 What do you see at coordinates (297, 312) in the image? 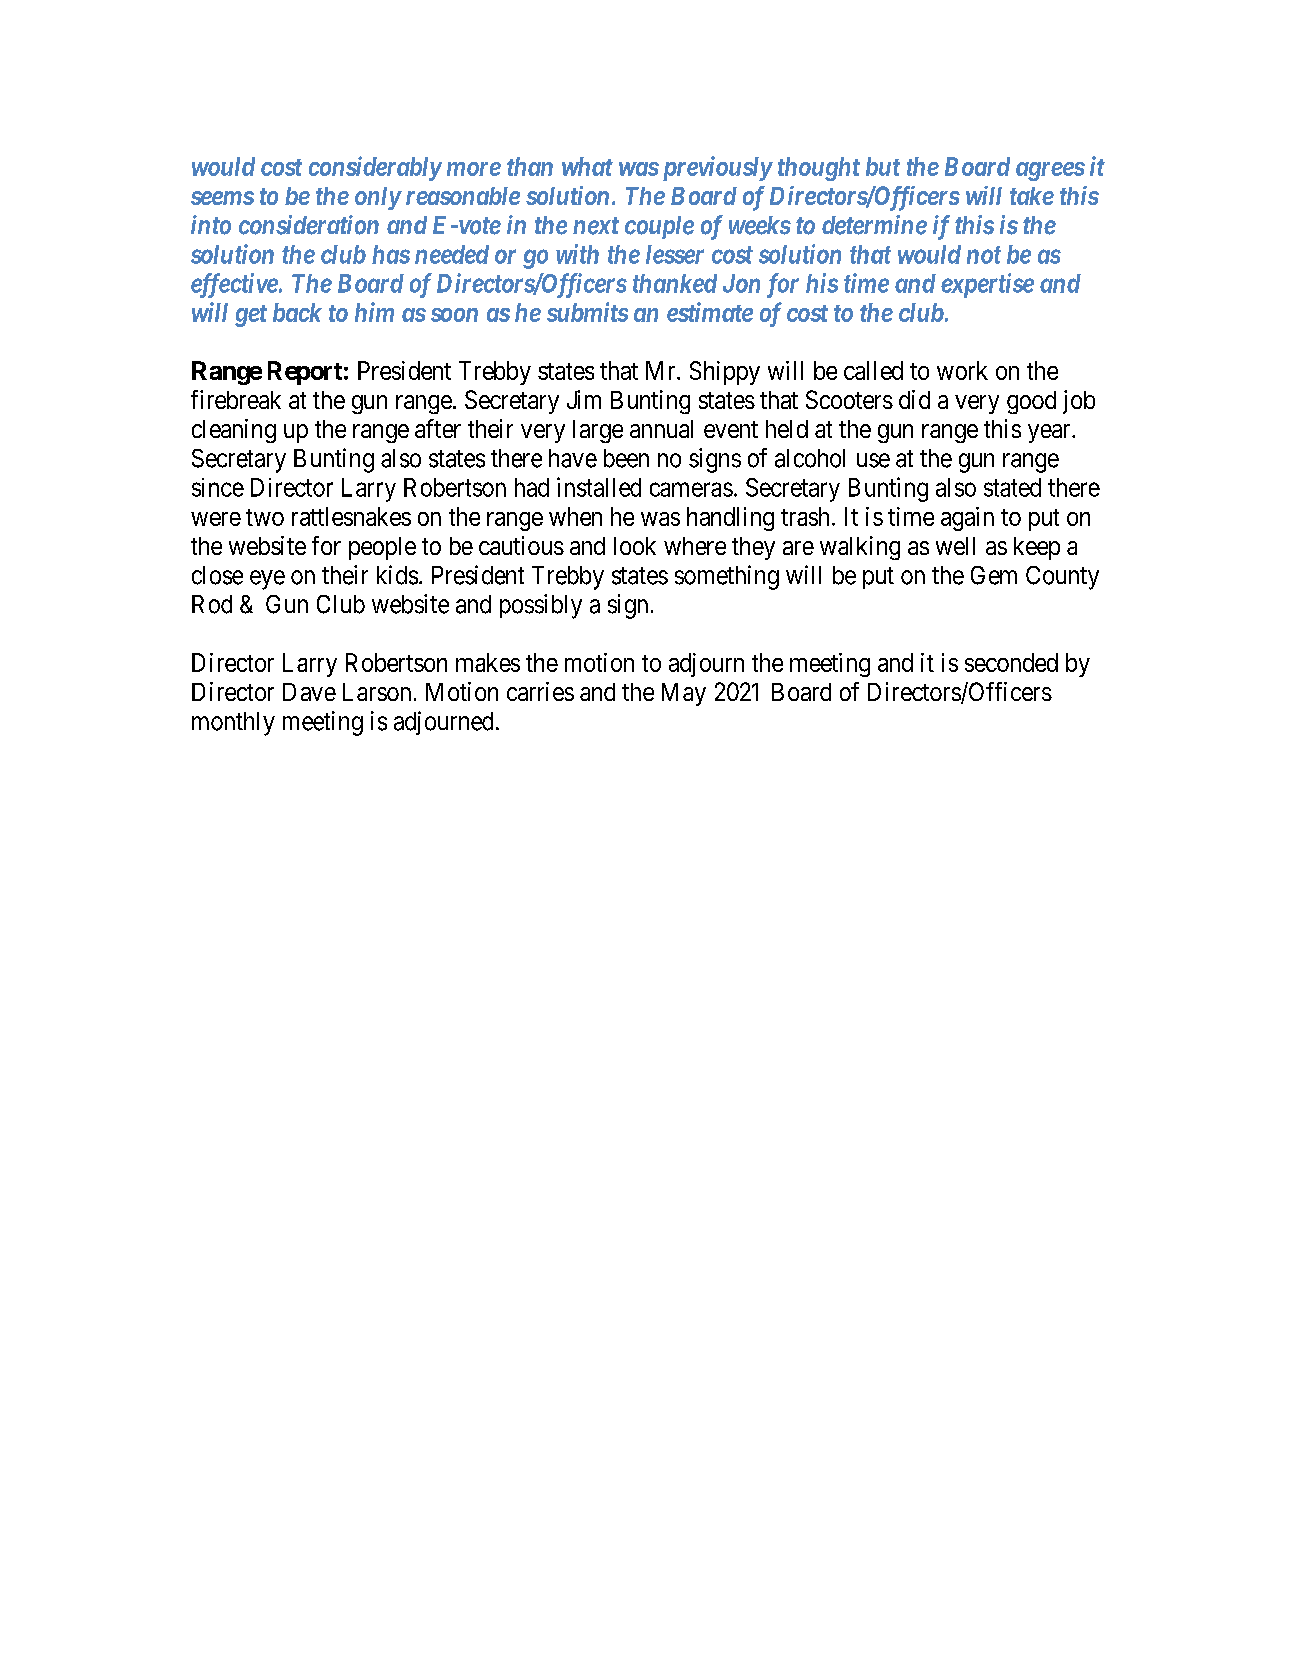
I see `back` at bounding box center [297, 312].
